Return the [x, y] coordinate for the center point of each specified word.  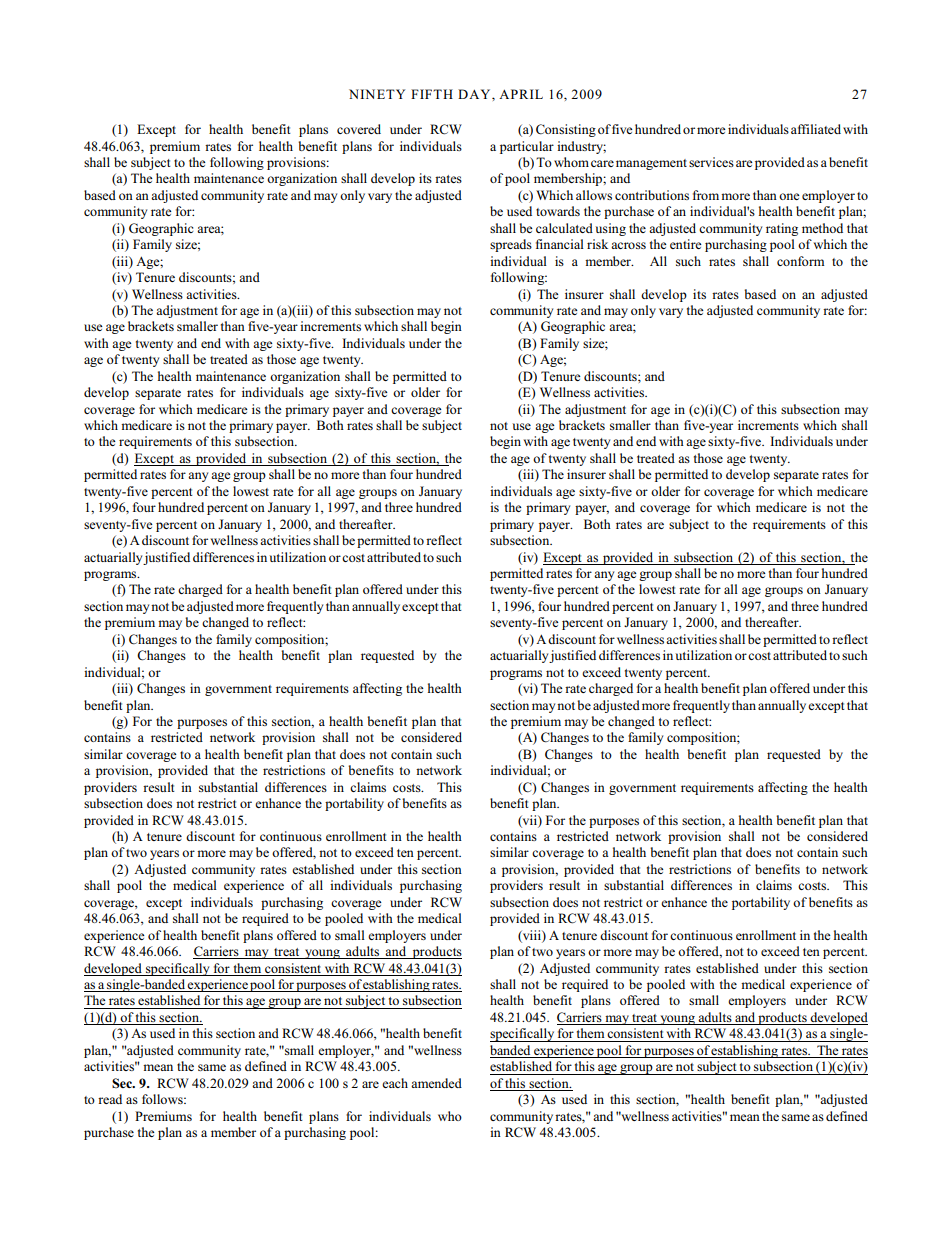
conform [800, 261]
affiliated [816, 129]
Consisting [566, 130]
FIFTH [432, 94]
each [395, 1083]
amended [436, 1083]
